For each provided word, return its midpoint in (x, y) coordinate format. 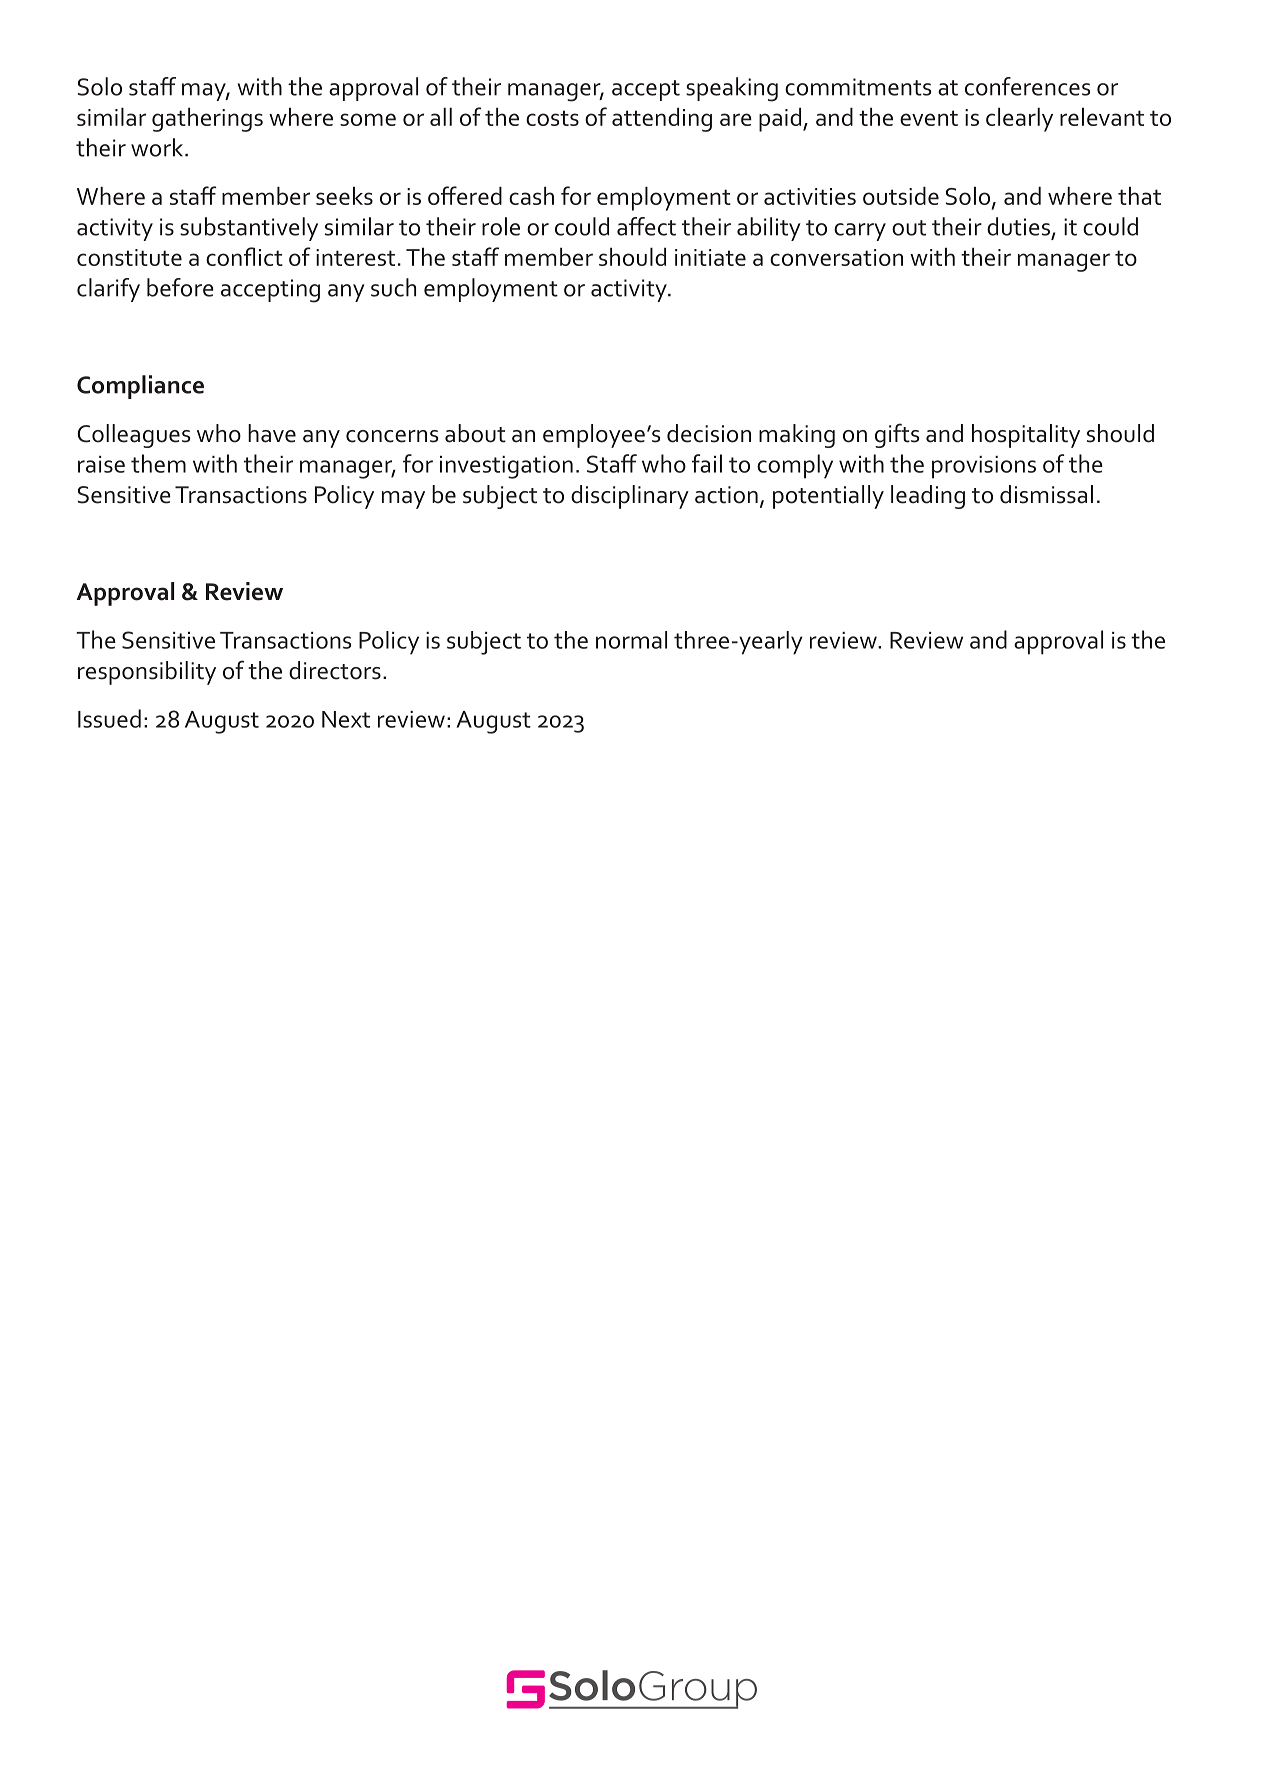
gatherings (207, 119)
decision (709, 433)
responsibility (147, 673)
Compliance (140, 387)
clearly (1019, 119)
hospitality (1026, 436)
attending (662, 119)
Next (346, 719)
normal (631, 640)
